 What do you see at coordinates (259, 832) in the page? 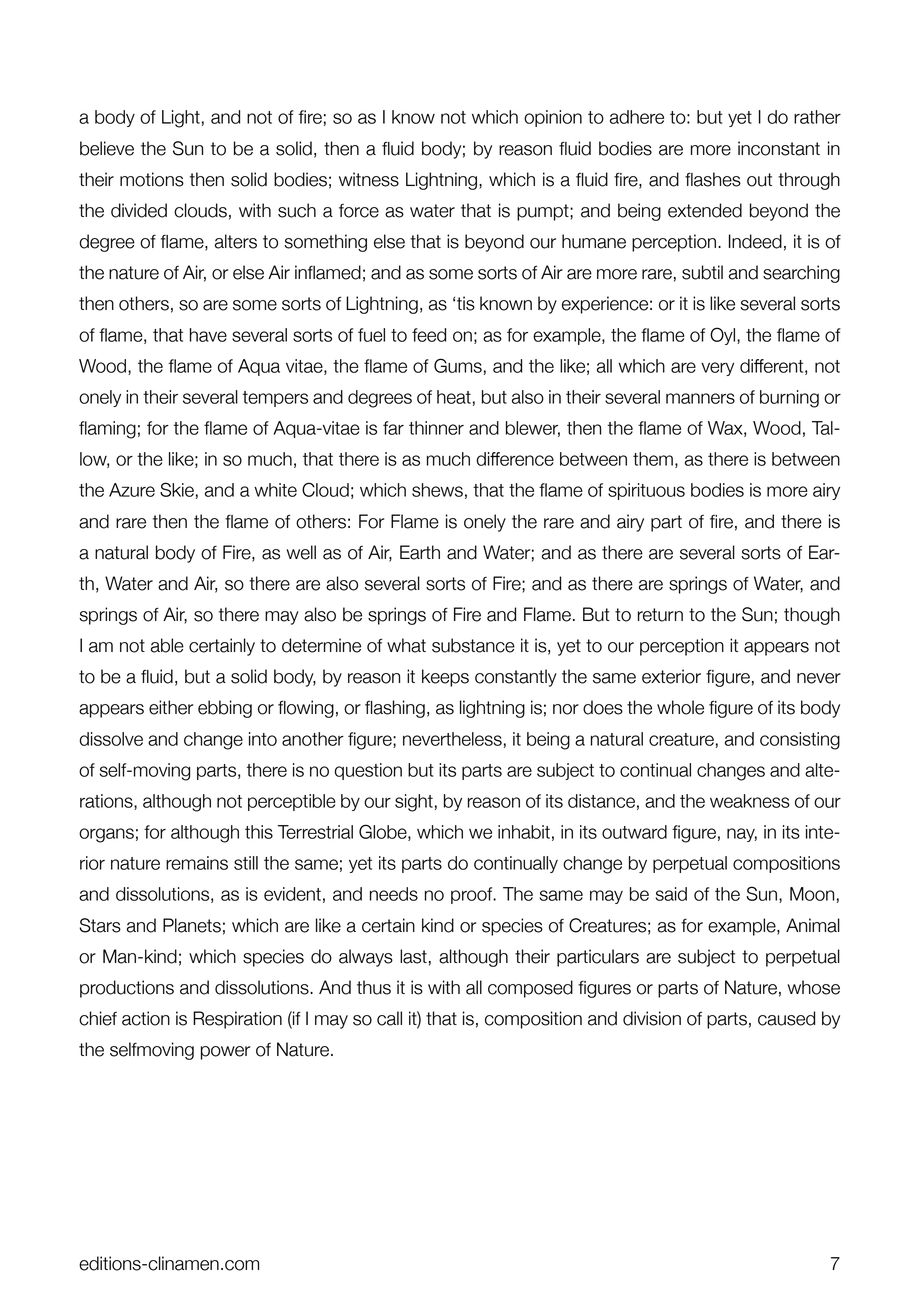
I see `this` at bounding box center [259, 832].
